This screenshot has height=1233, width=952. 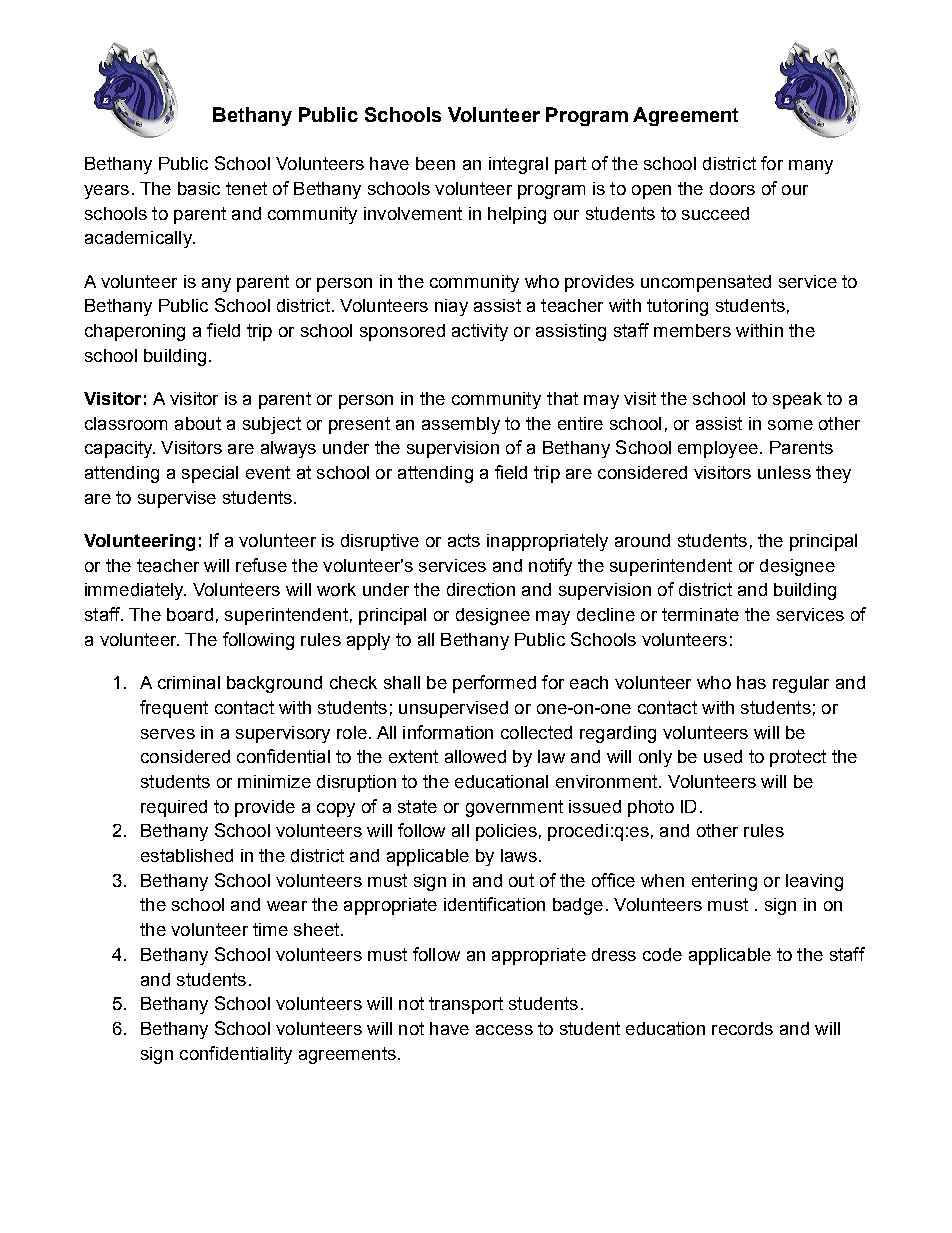 What do you see at coordinates (199, 188) in the screenshot?
I see `basic` at bounding box center [199, 188].
